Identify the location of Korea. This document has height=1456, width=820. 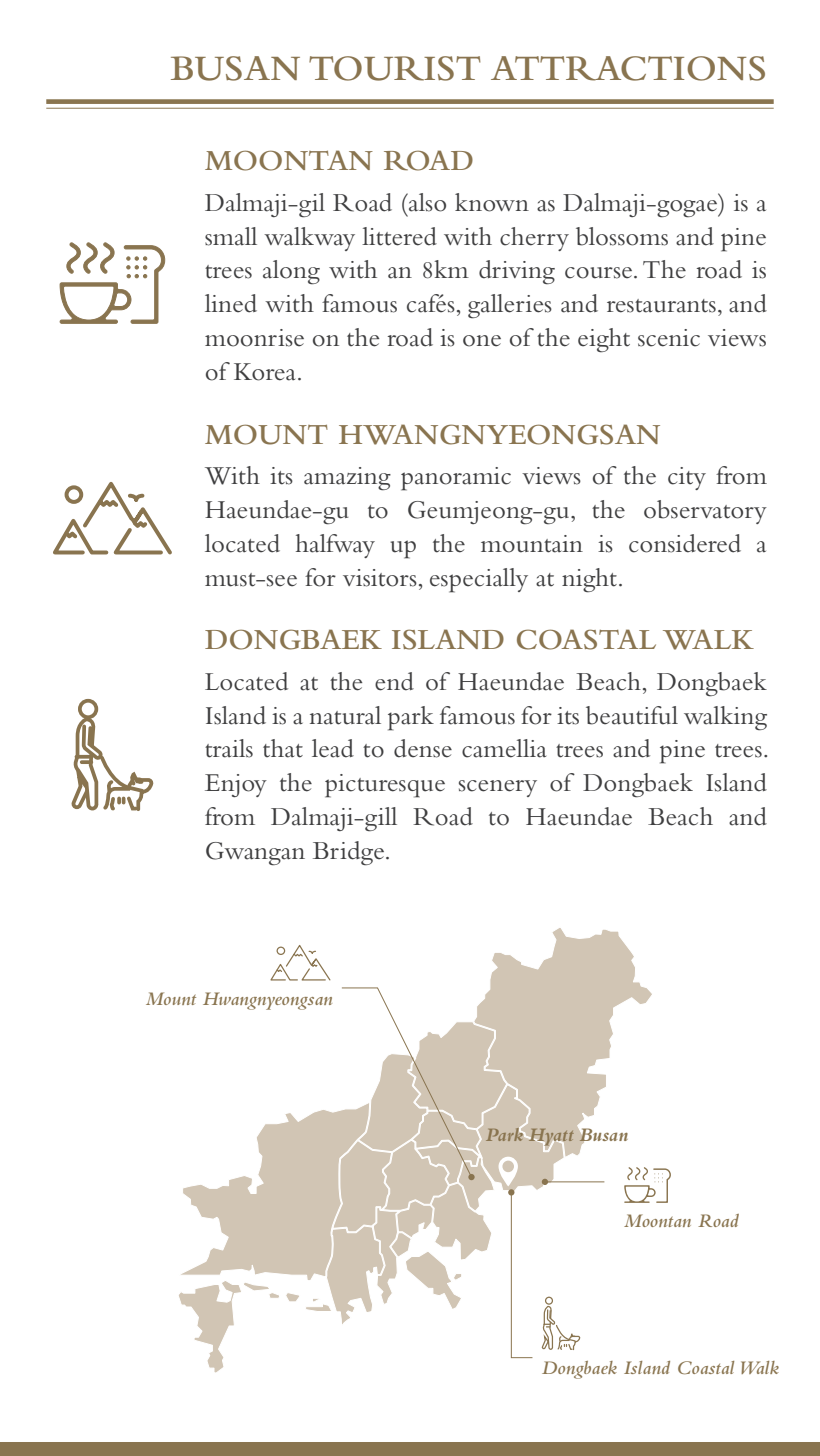
(264, 372).
